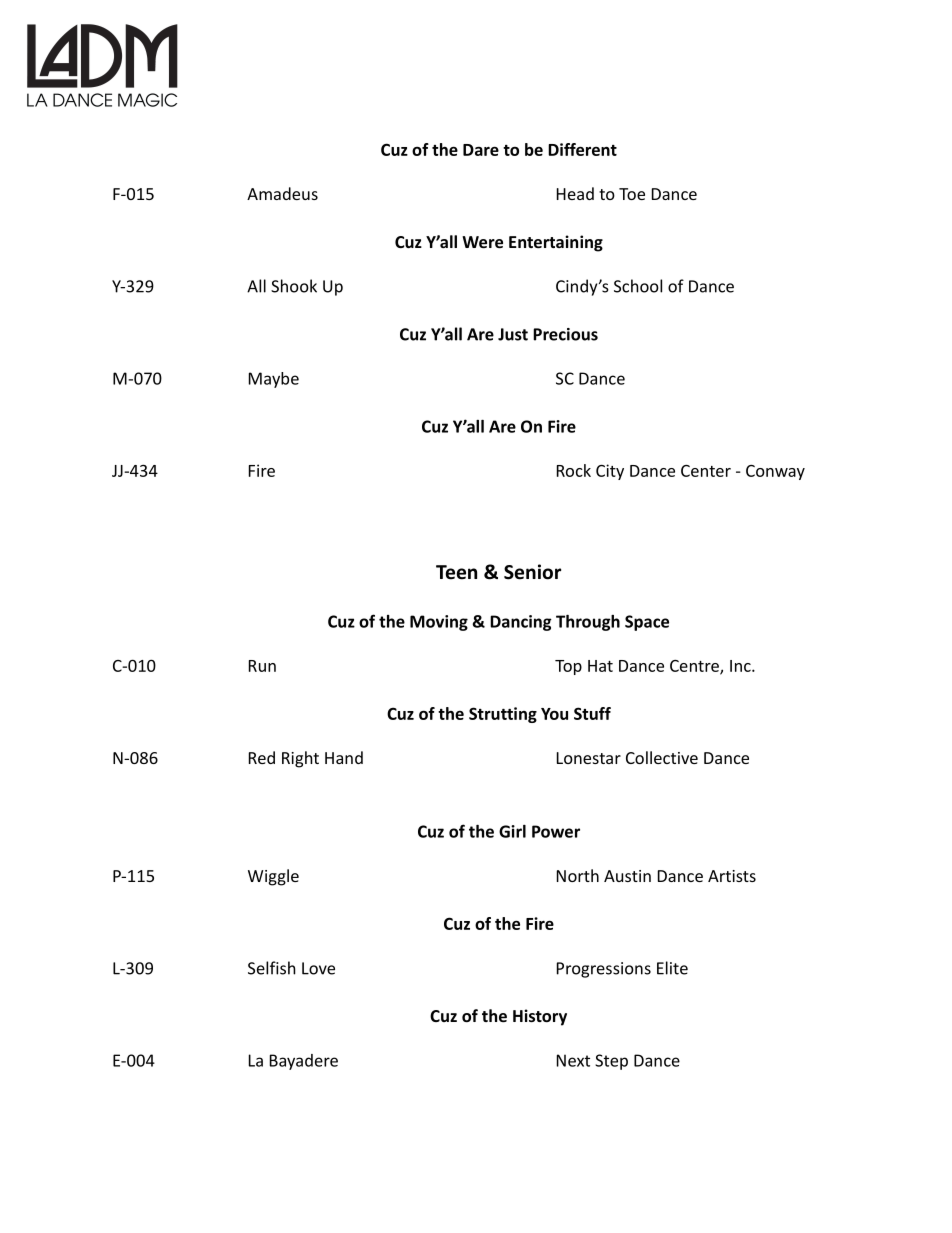  I want to click on Dancing, so click(521, 623).
